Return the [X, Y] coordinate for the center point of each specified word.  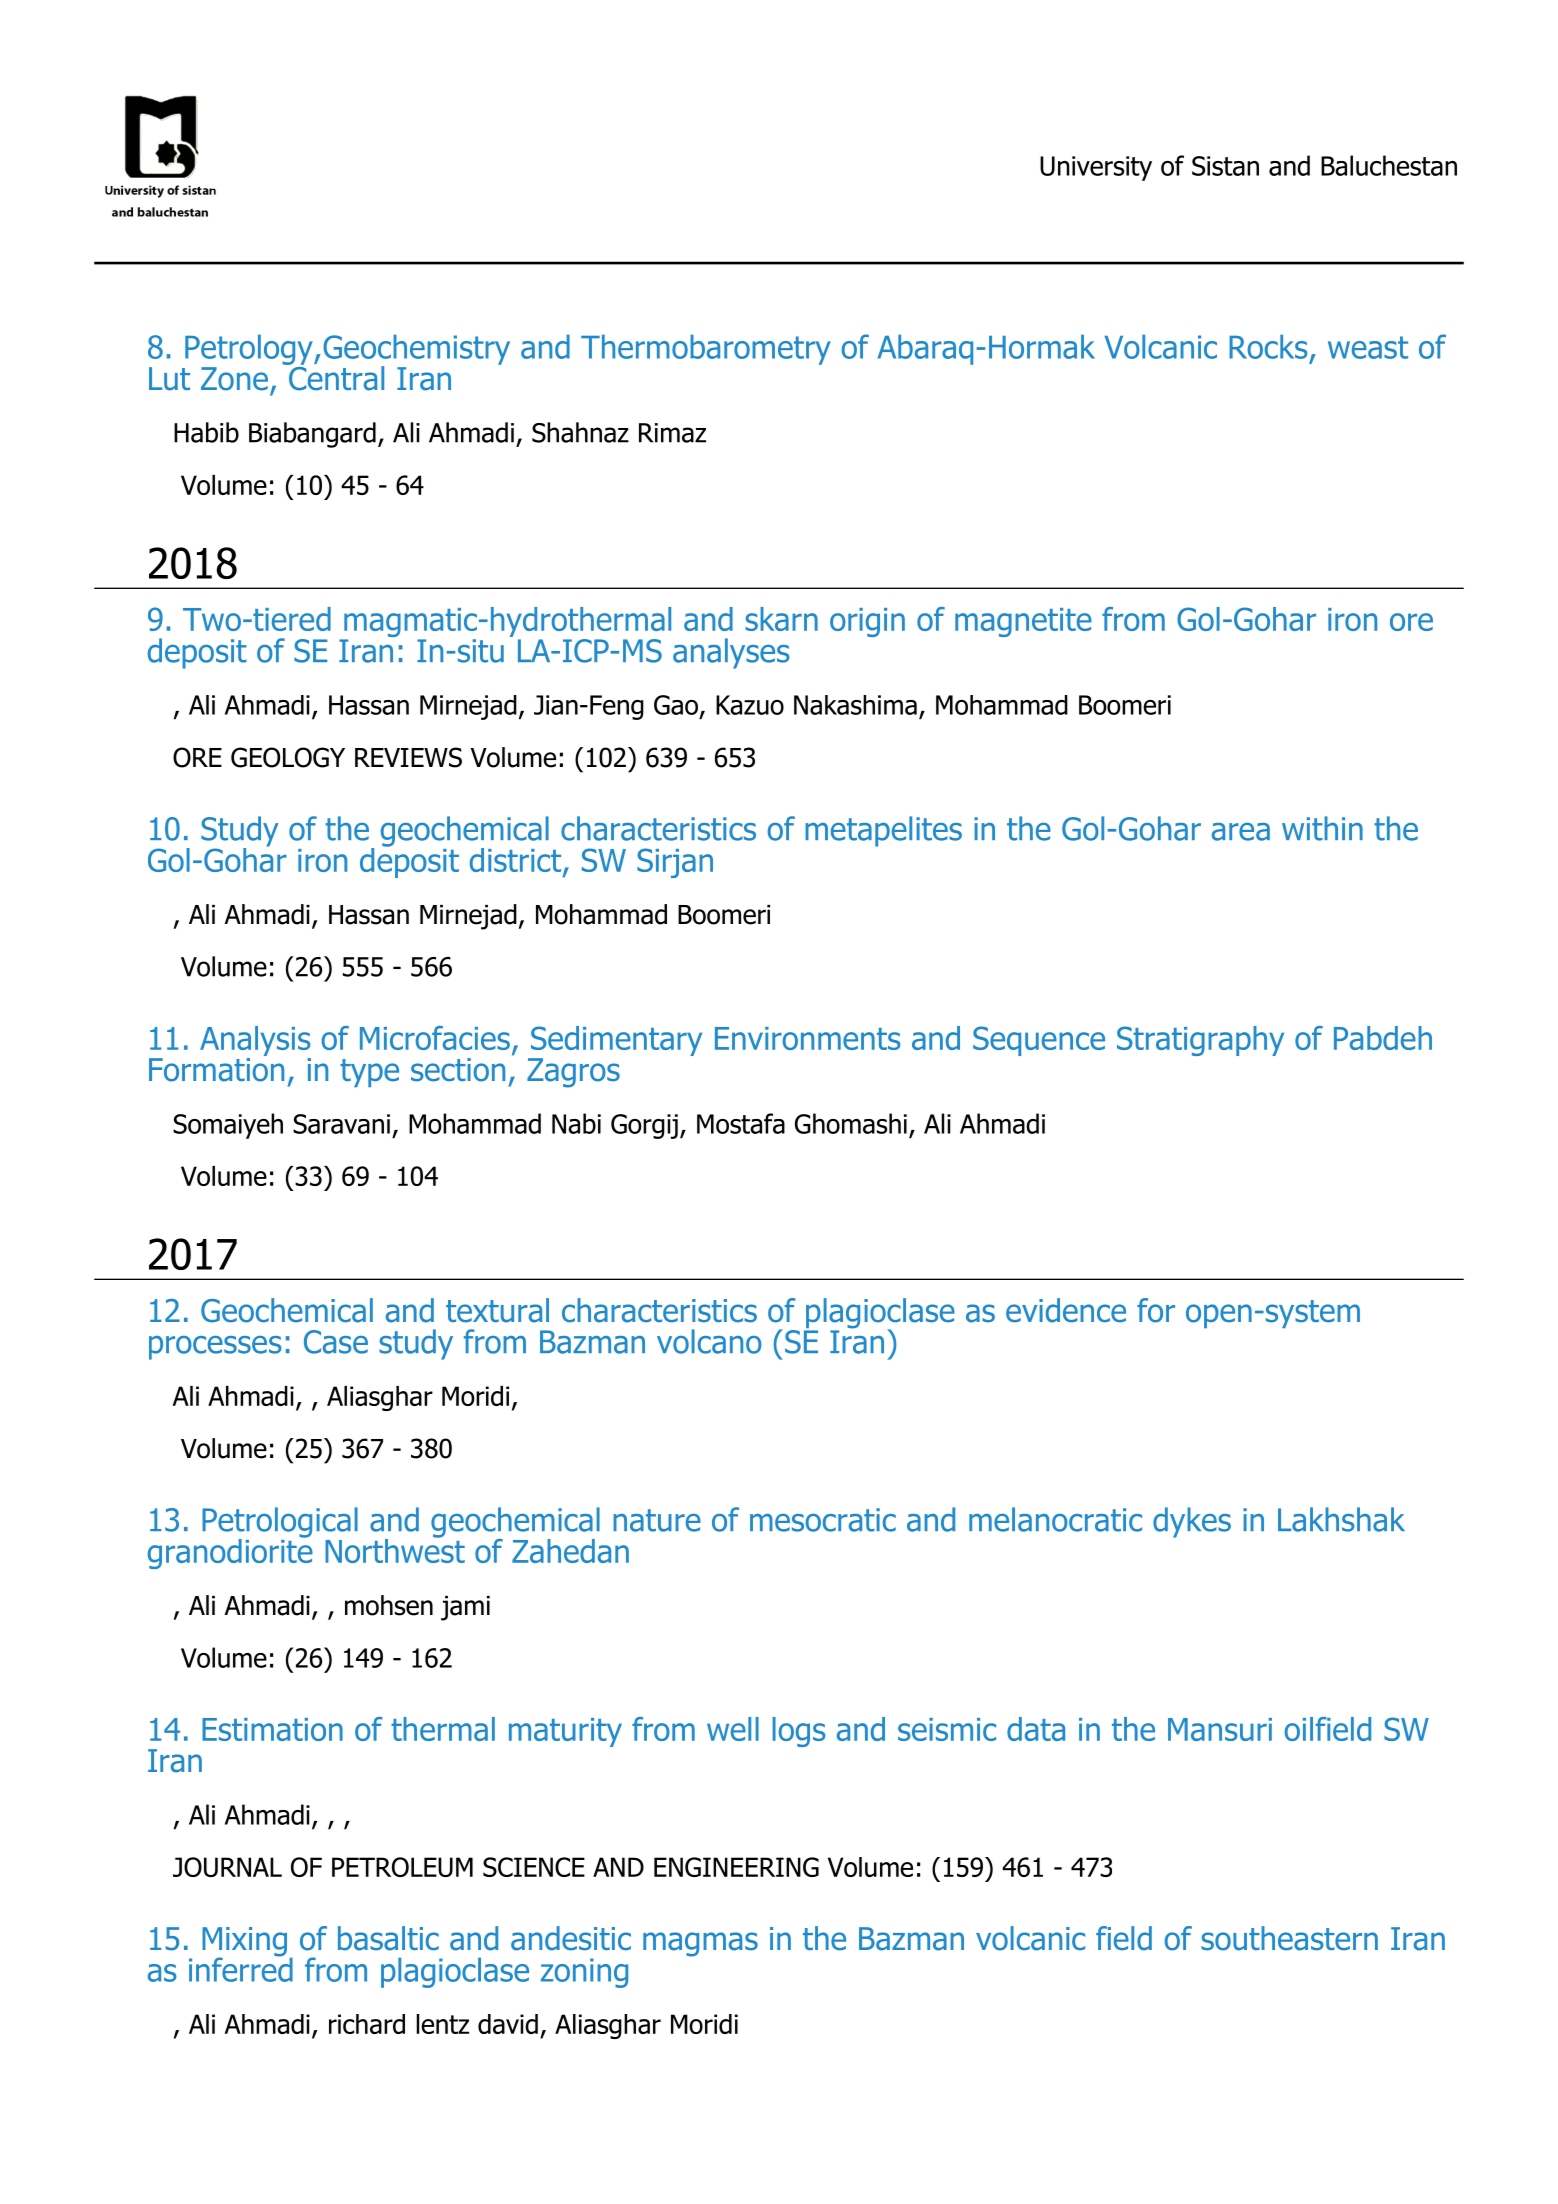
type [369, 1073]
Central [335, 377]
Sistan [1225, 166]
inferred [241, 1968]
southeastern [1289, 1938]
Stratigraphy [1200, 1041]
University [1096, 168]
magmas [700, 1944]
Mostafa [741, 1123]
